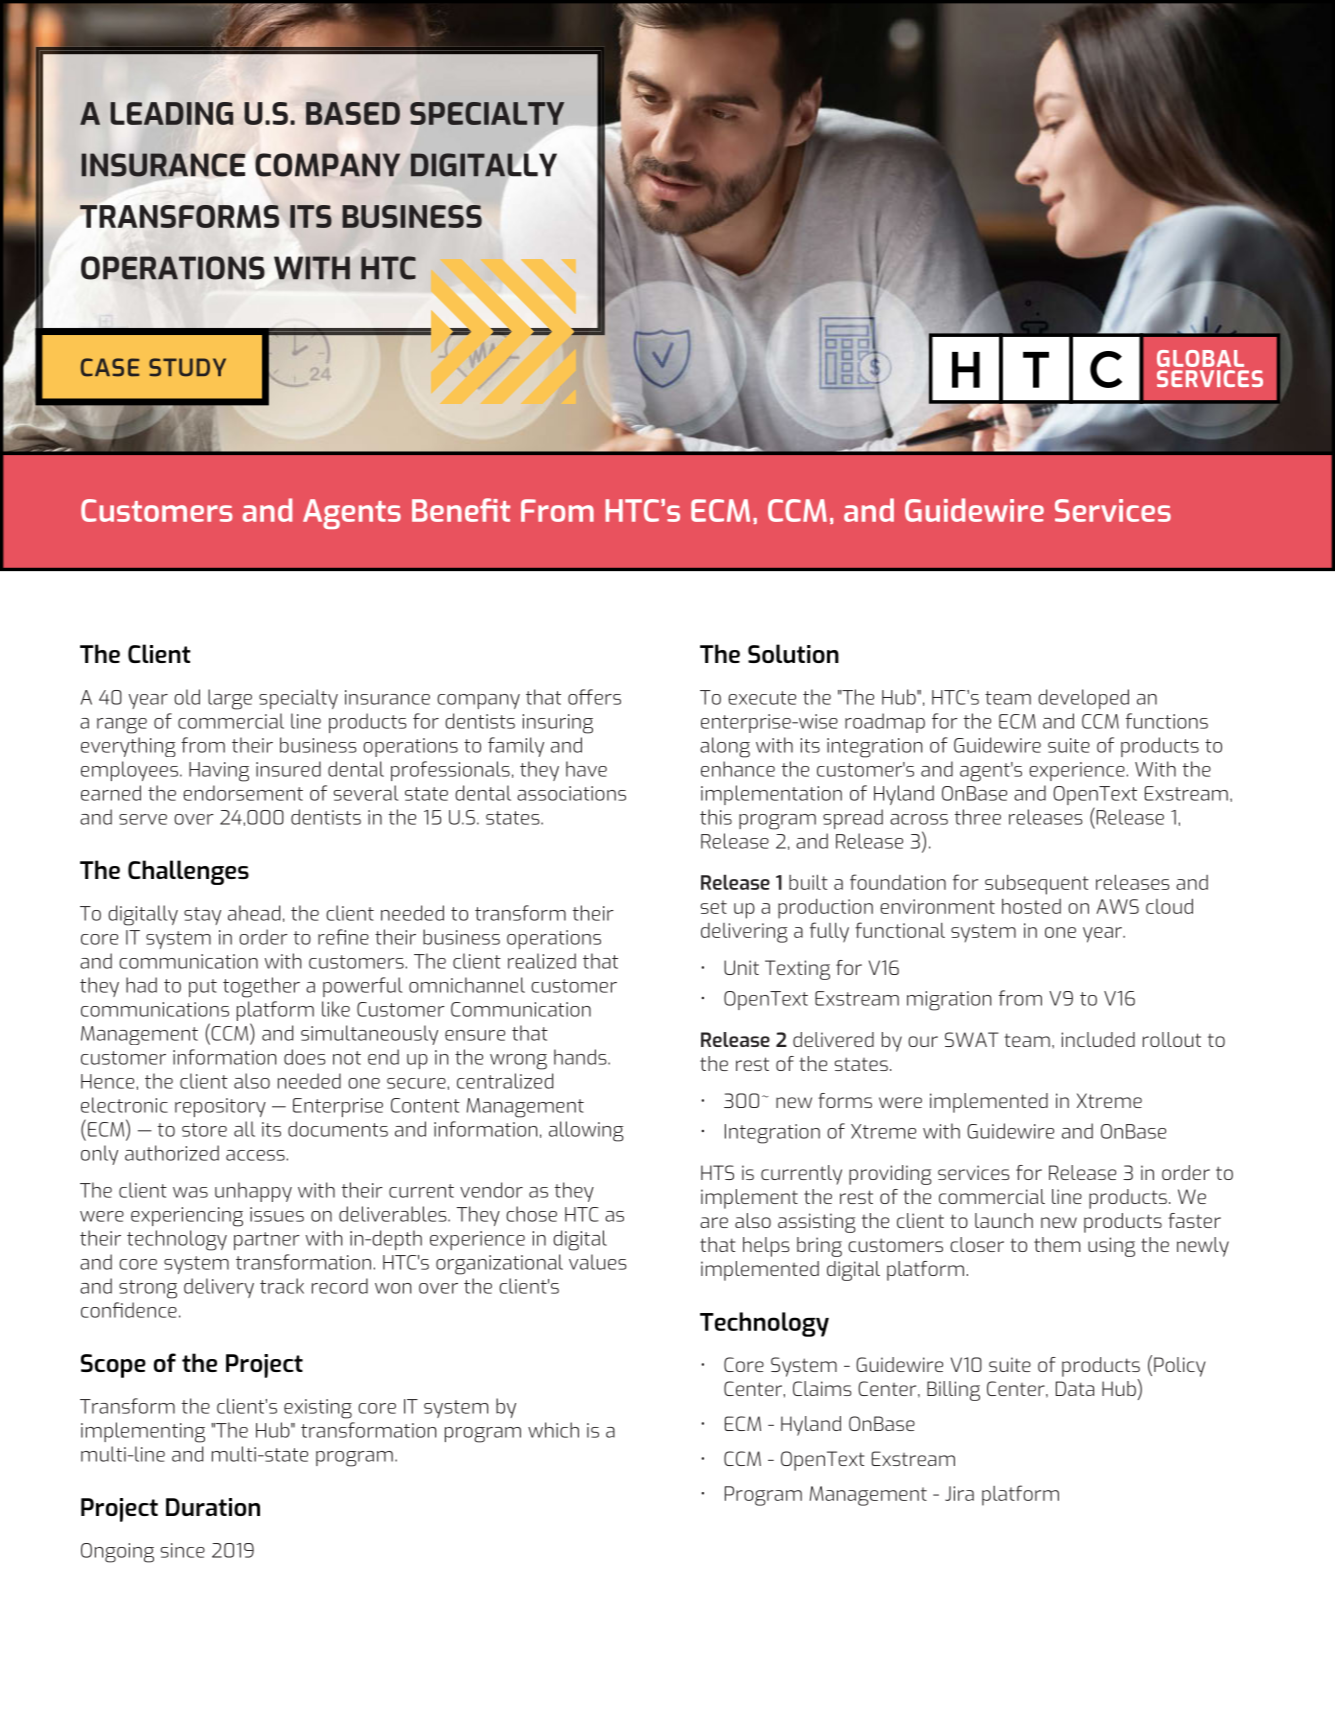 Image resolution: width=1335 pixels, height=1728 pixels. I want to click on access, so click(256, 1155).
